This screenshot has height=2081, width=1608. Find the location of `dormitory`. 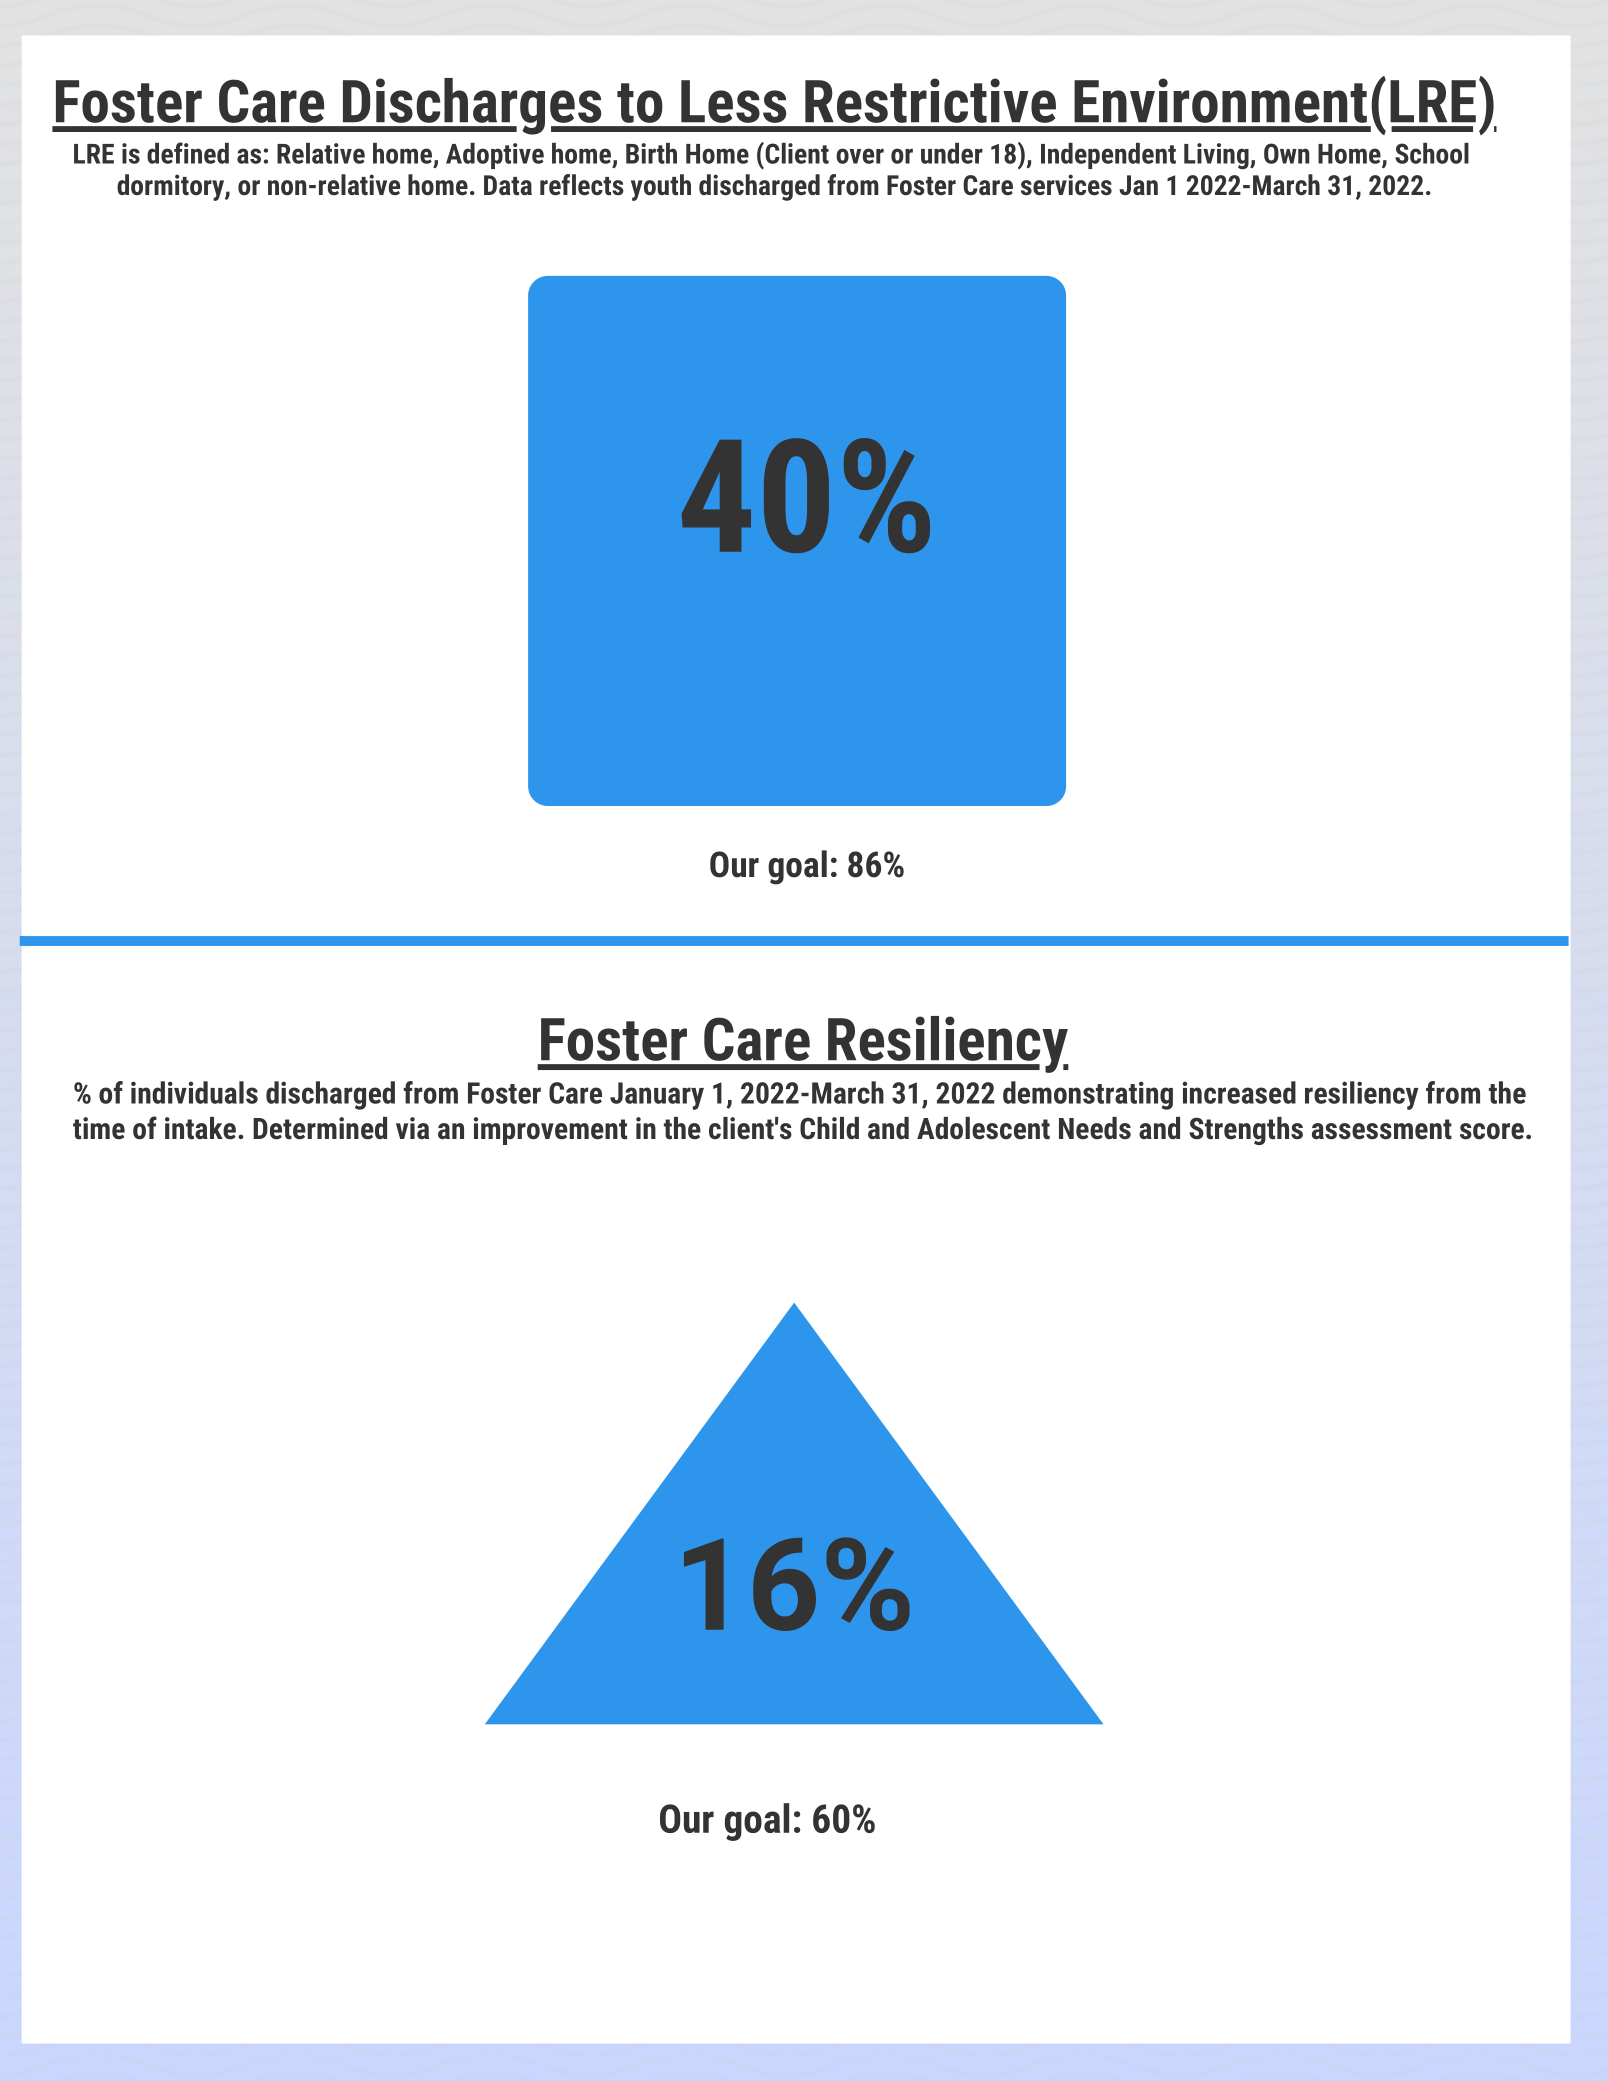

dormitory is located at coordinates (171, 187).
